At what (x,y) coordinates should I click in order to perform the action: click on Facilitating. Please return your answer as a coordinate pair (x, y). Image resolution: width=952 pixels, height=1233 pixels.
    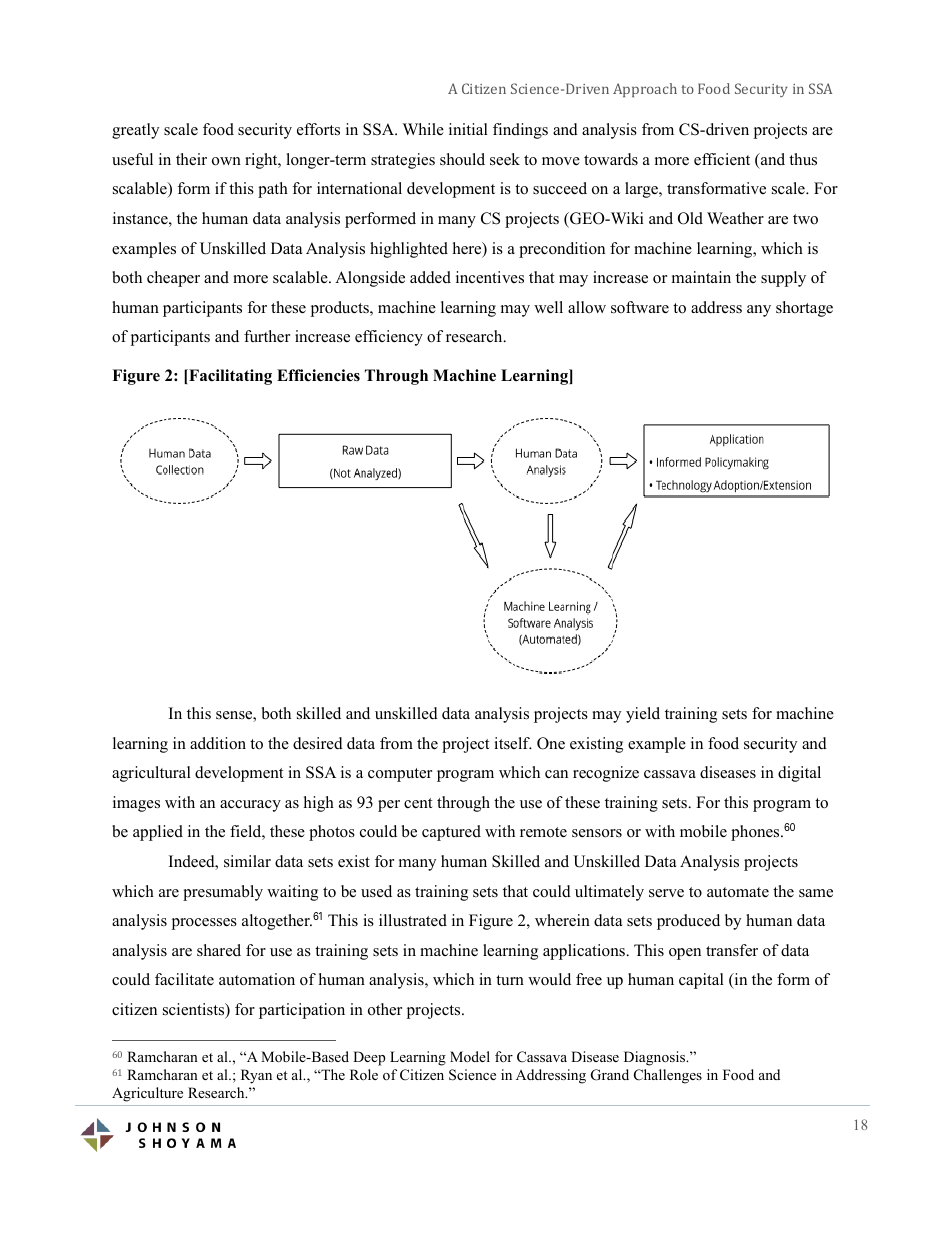
    Looking at the image, I should click on (229, 377).
